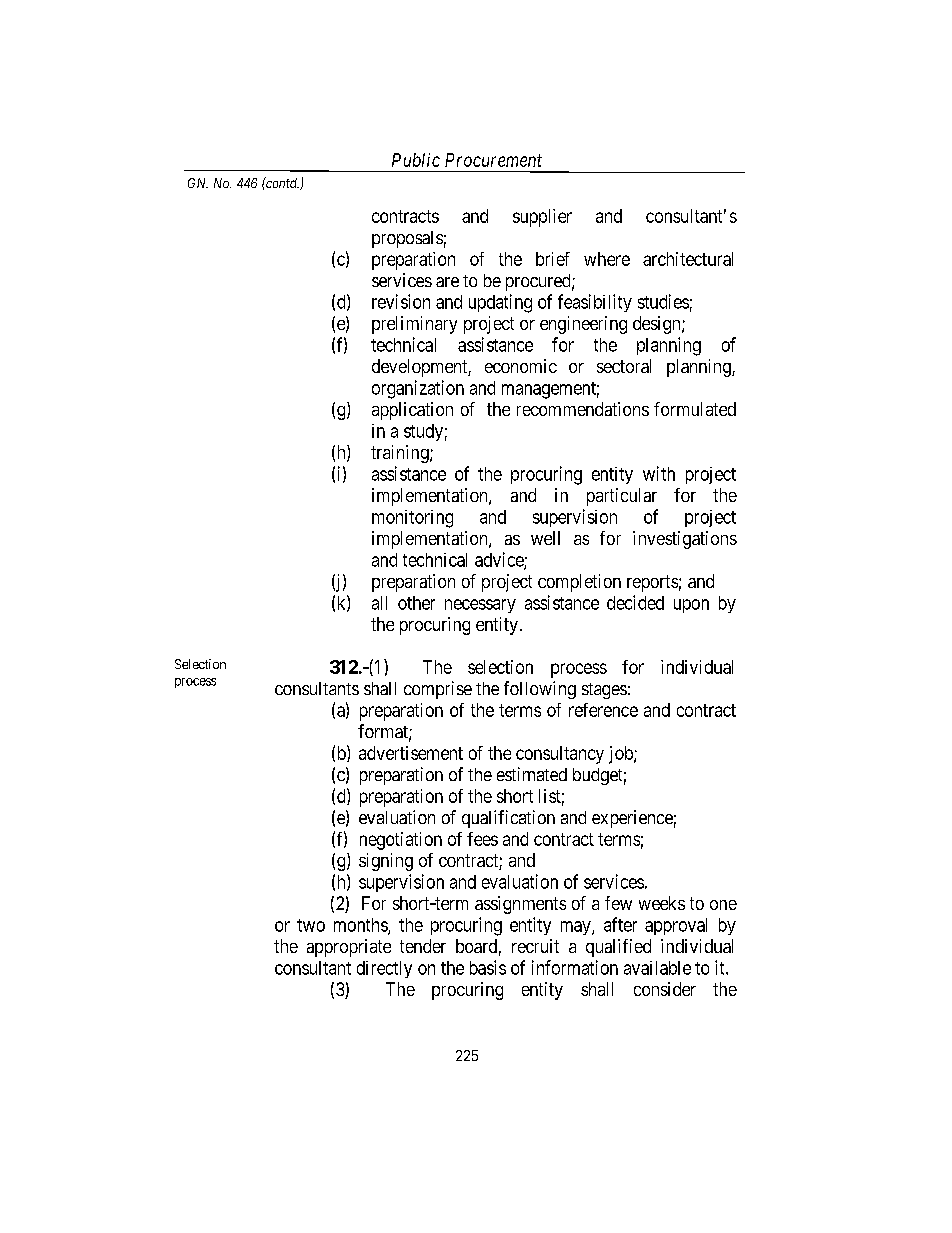  Describe the element at coordinates (416, 603) in the image. I see `other` at that location.
